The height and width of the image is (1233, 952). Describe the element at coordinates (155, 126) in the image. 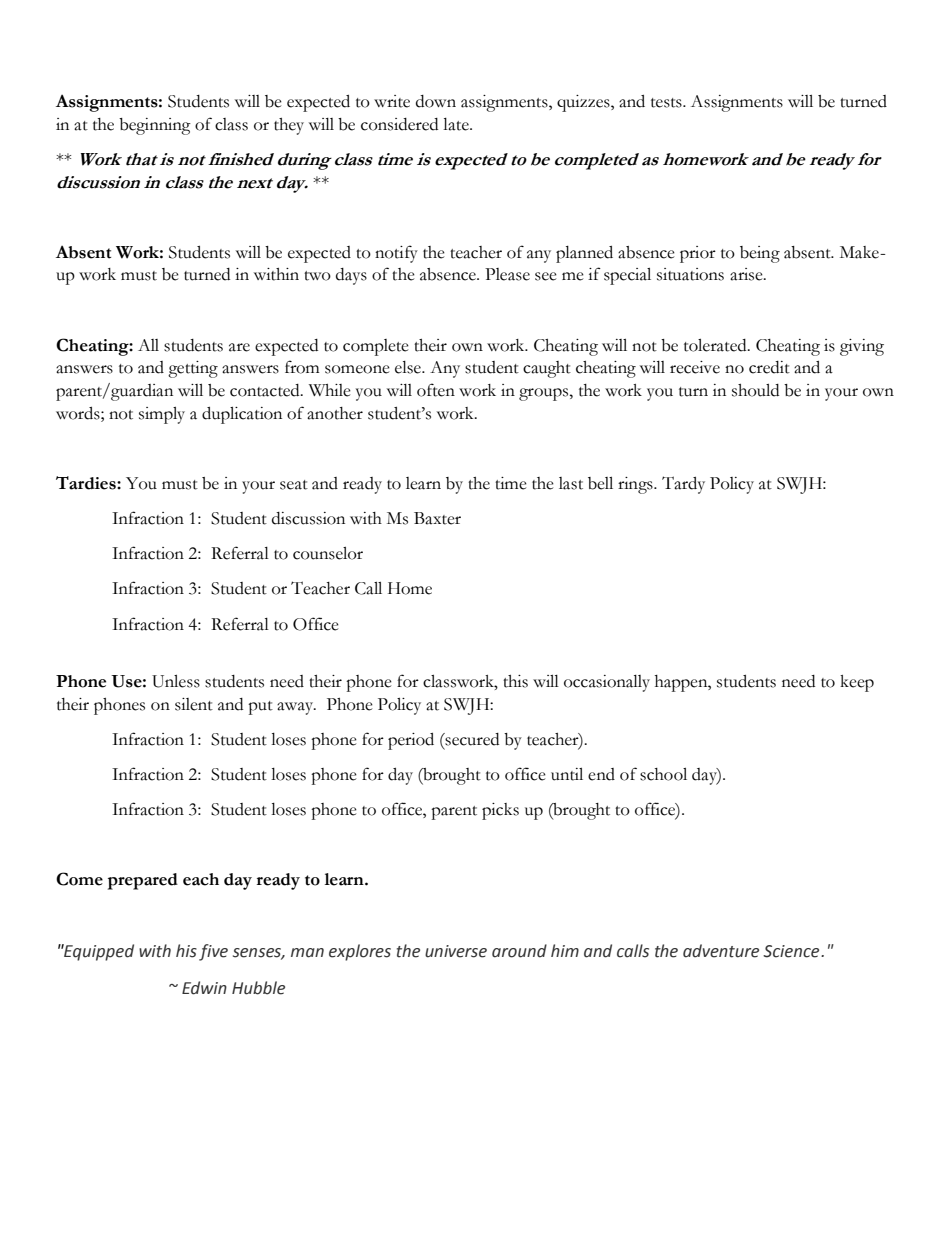

I see `beginning` at that location.
